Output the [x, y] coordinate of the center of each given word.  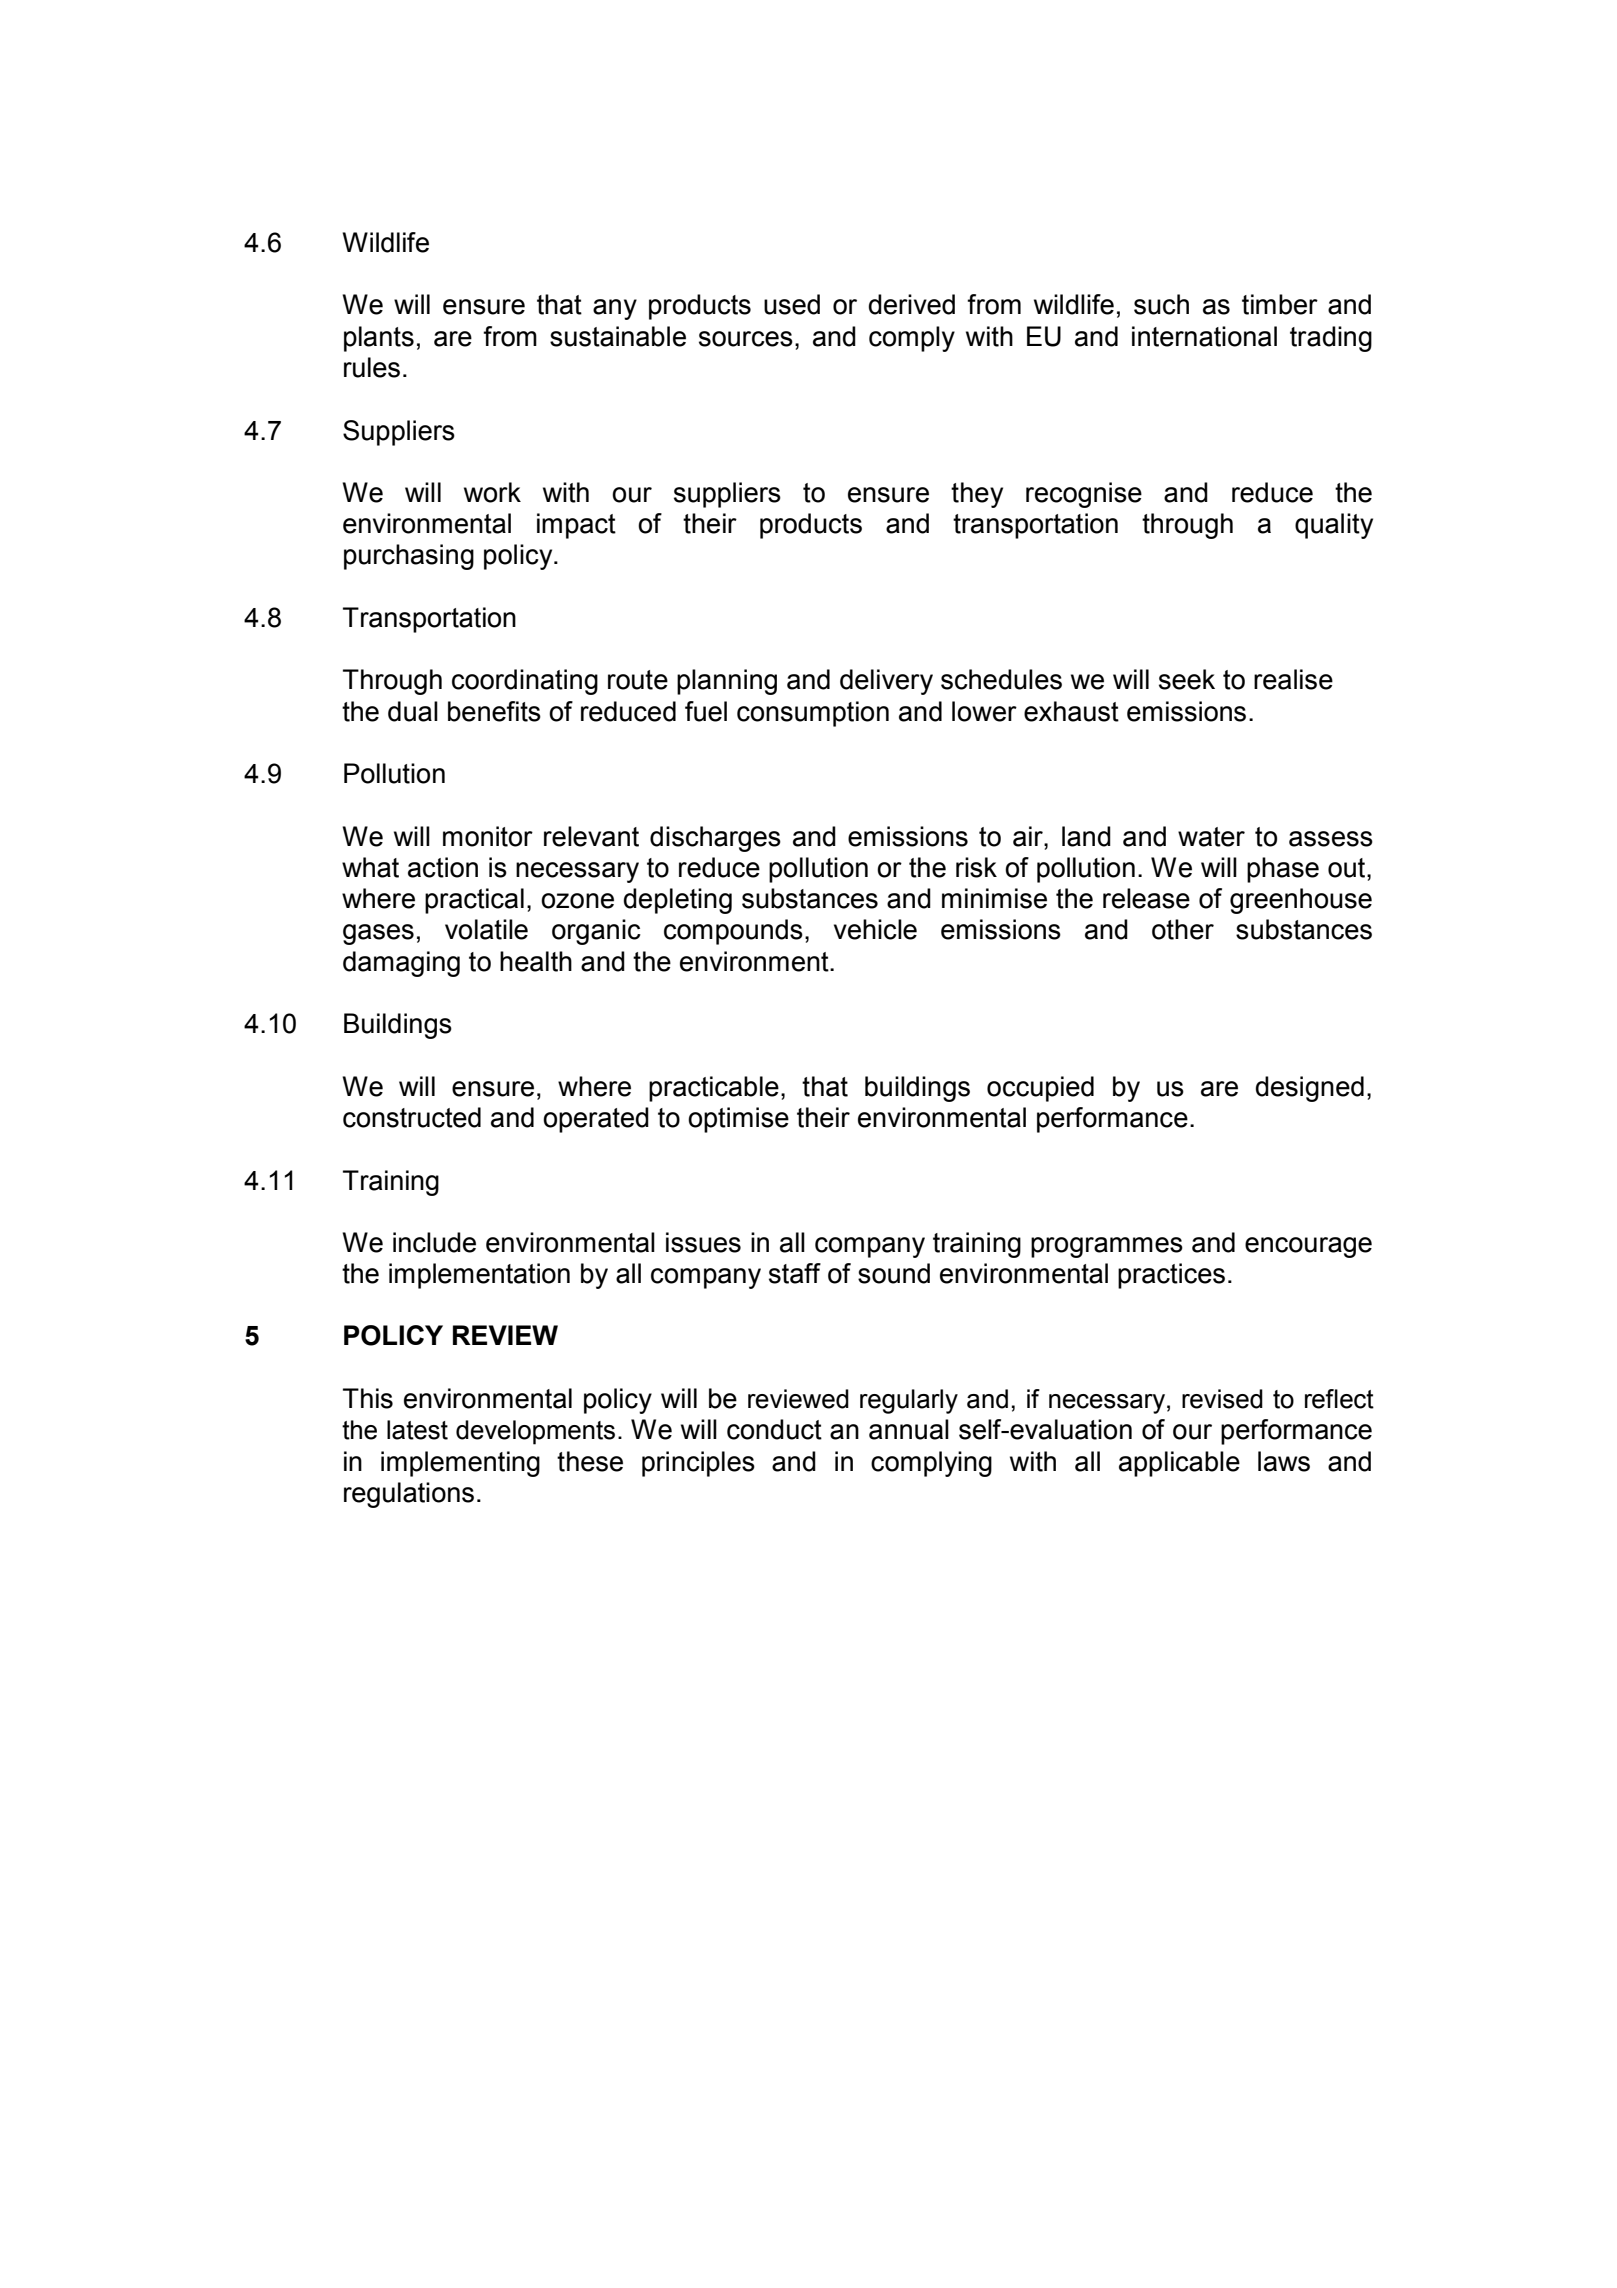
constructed [412, 1117]
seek [1187, 679]
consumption [813, 714]
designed [1310, 1089]
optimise [738, 1120]
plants [379, 339]
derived [912, 304]
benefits [494, 711]
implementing [460, 1464]
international [1204, 336]
